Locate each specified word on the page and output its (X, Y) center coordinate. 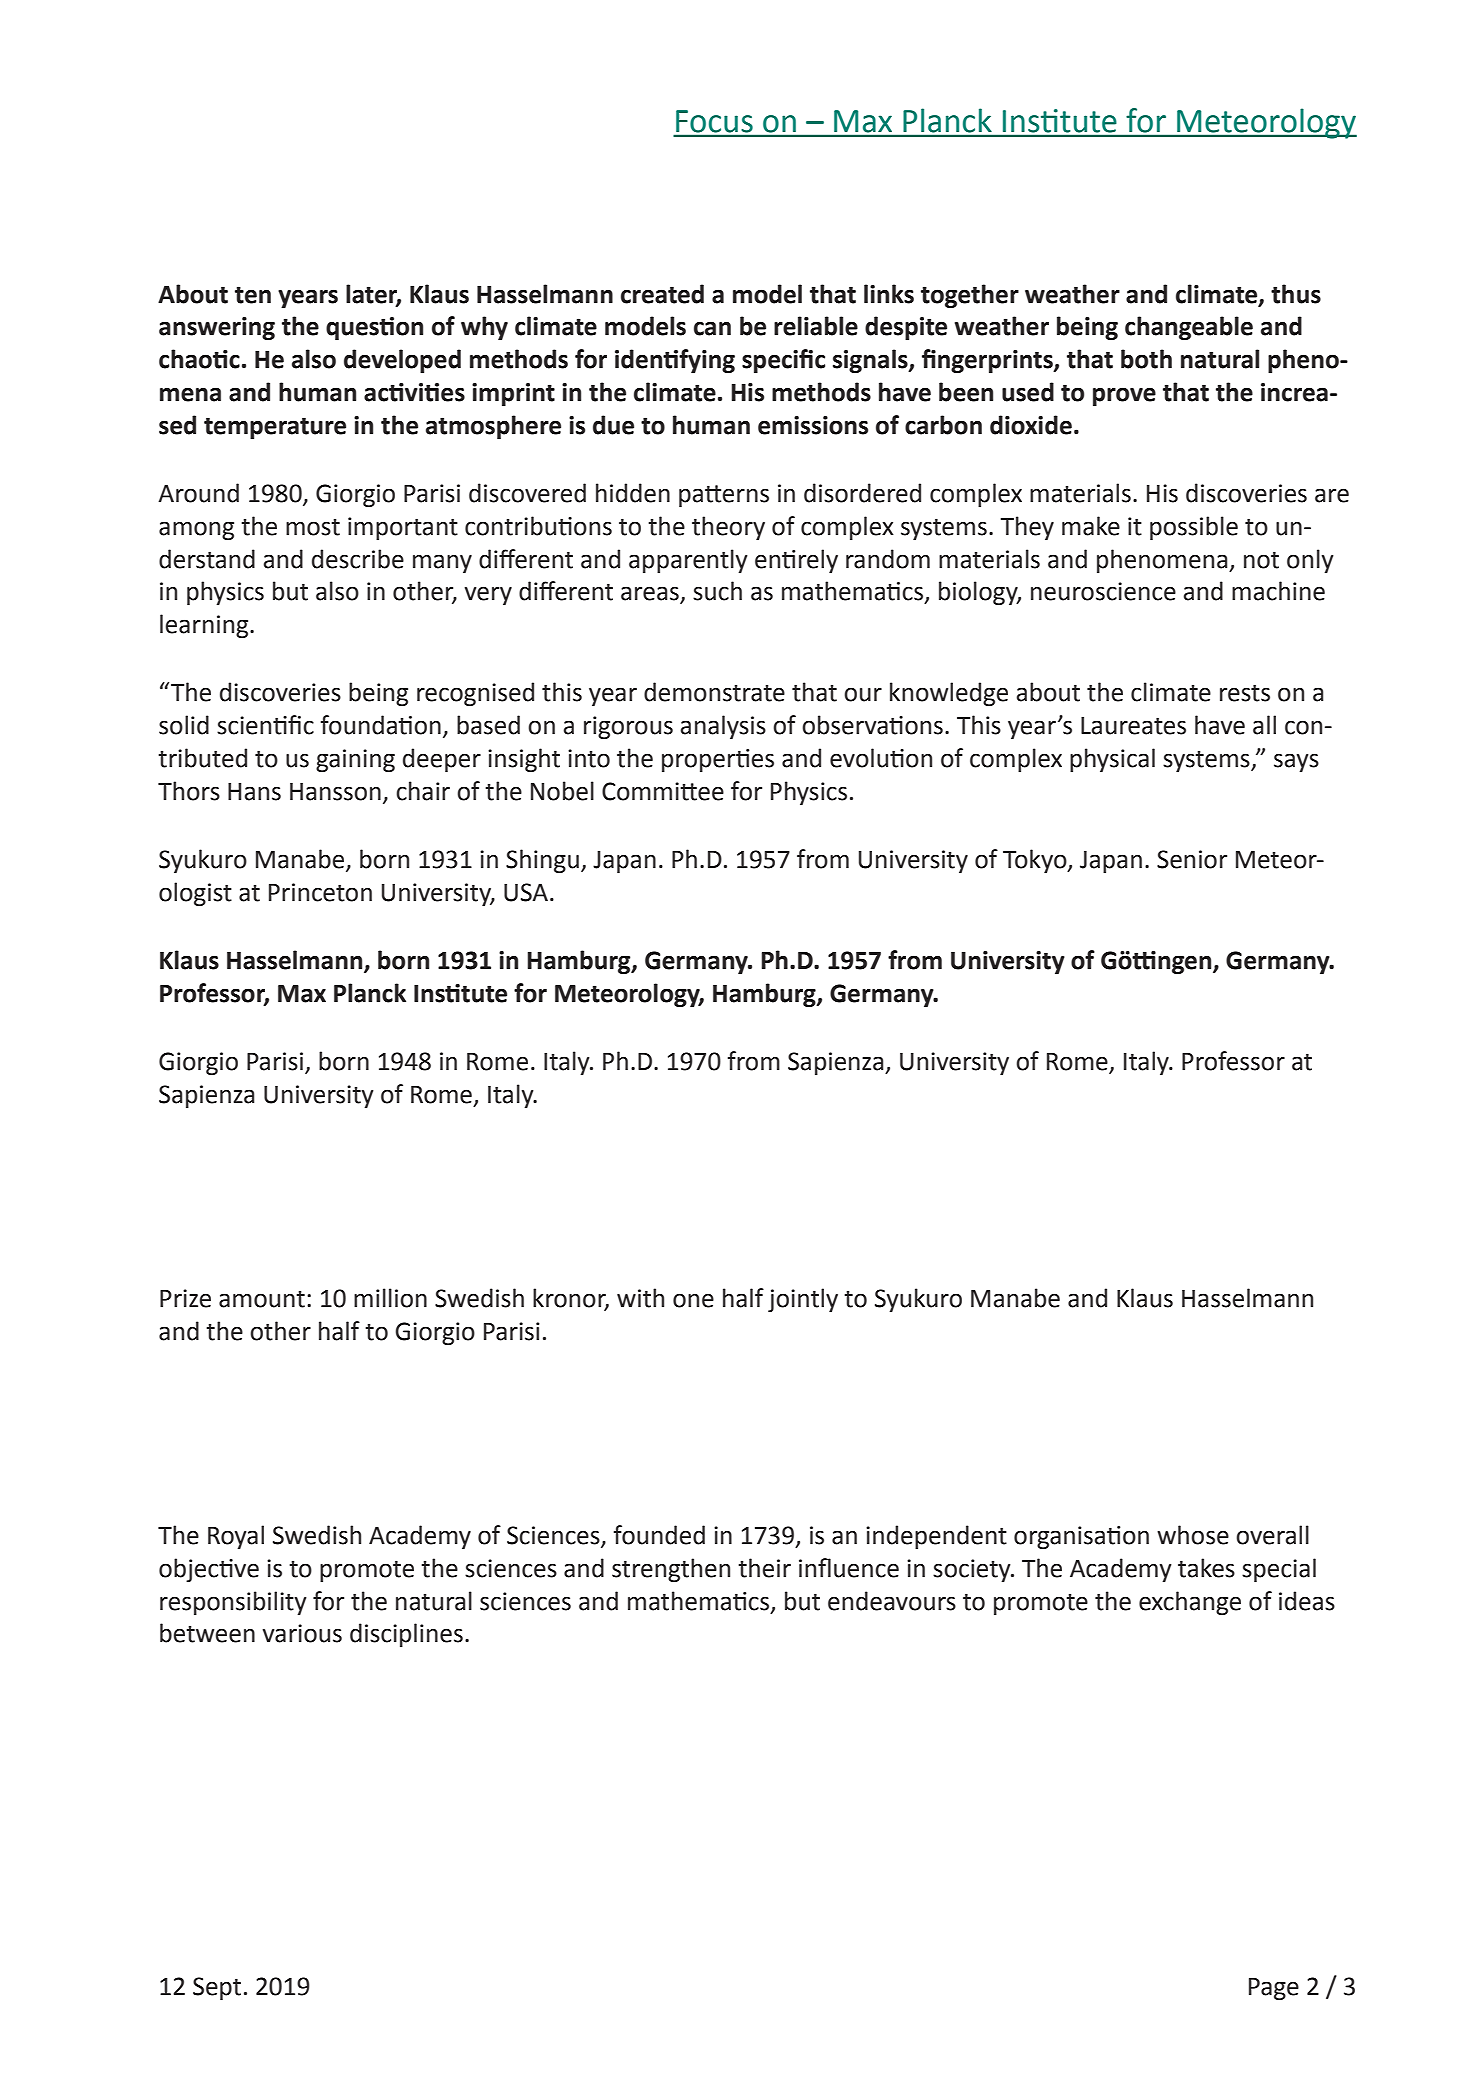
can (712, 328)
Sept (217, 1988)
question (374, 328)
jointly (803, 1300)
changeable (1189, 328)
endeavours (892, 1601)
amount (262, 1299)
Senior (1192, 859)
